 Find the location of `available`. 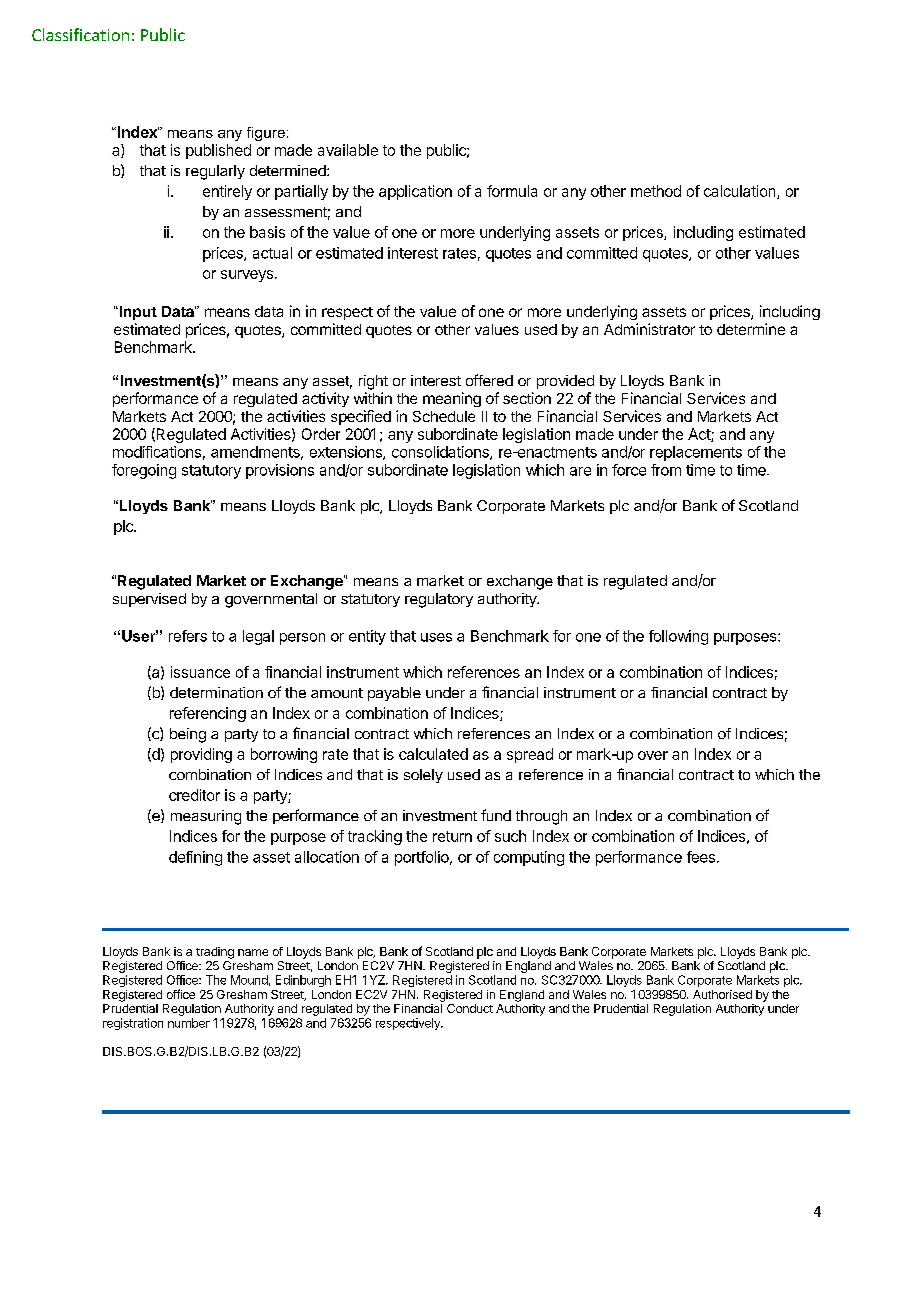

available is located at coordinates (348, 150).
